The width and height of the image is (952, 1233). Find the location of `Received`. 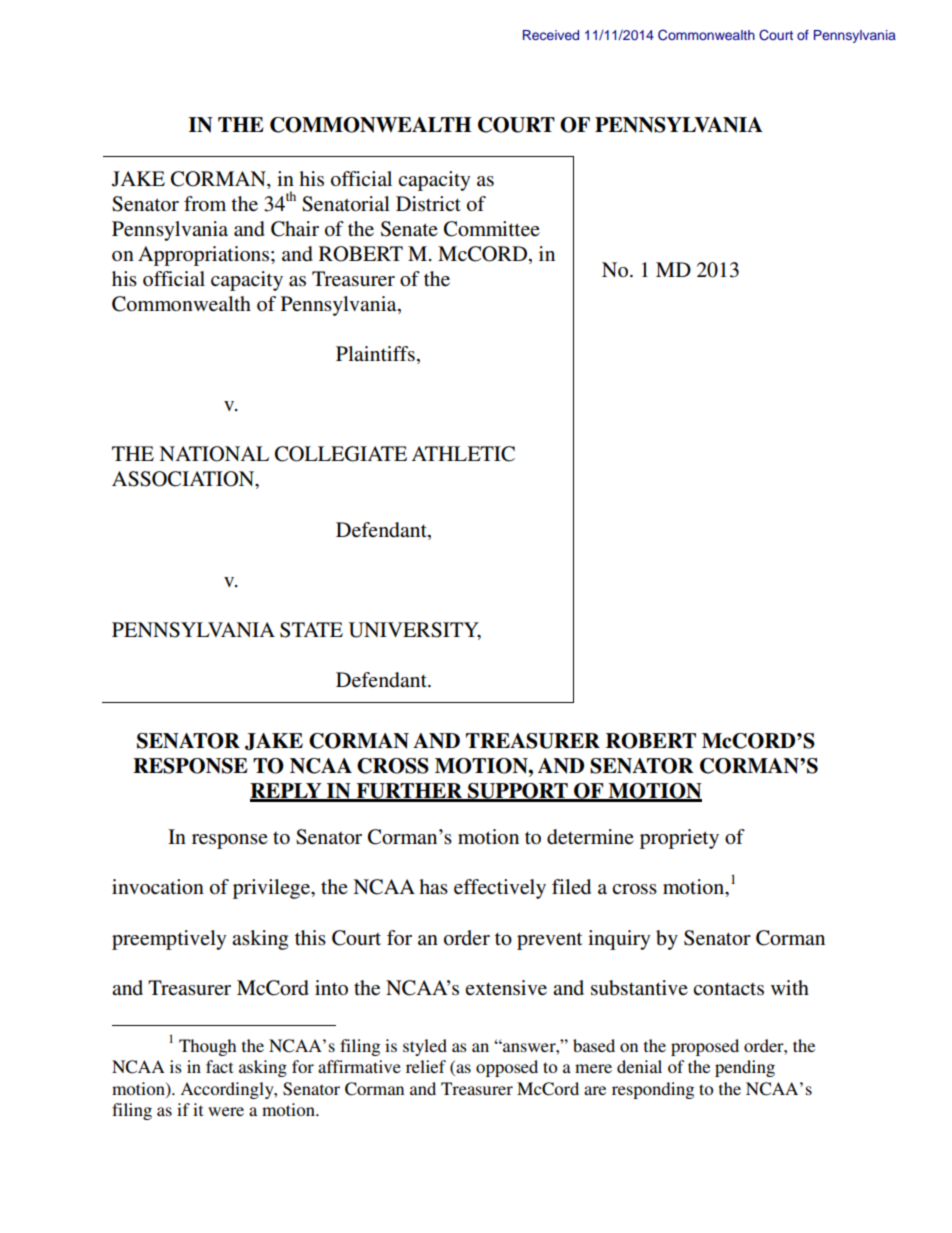

Received is located at coordinates (551, 35).
